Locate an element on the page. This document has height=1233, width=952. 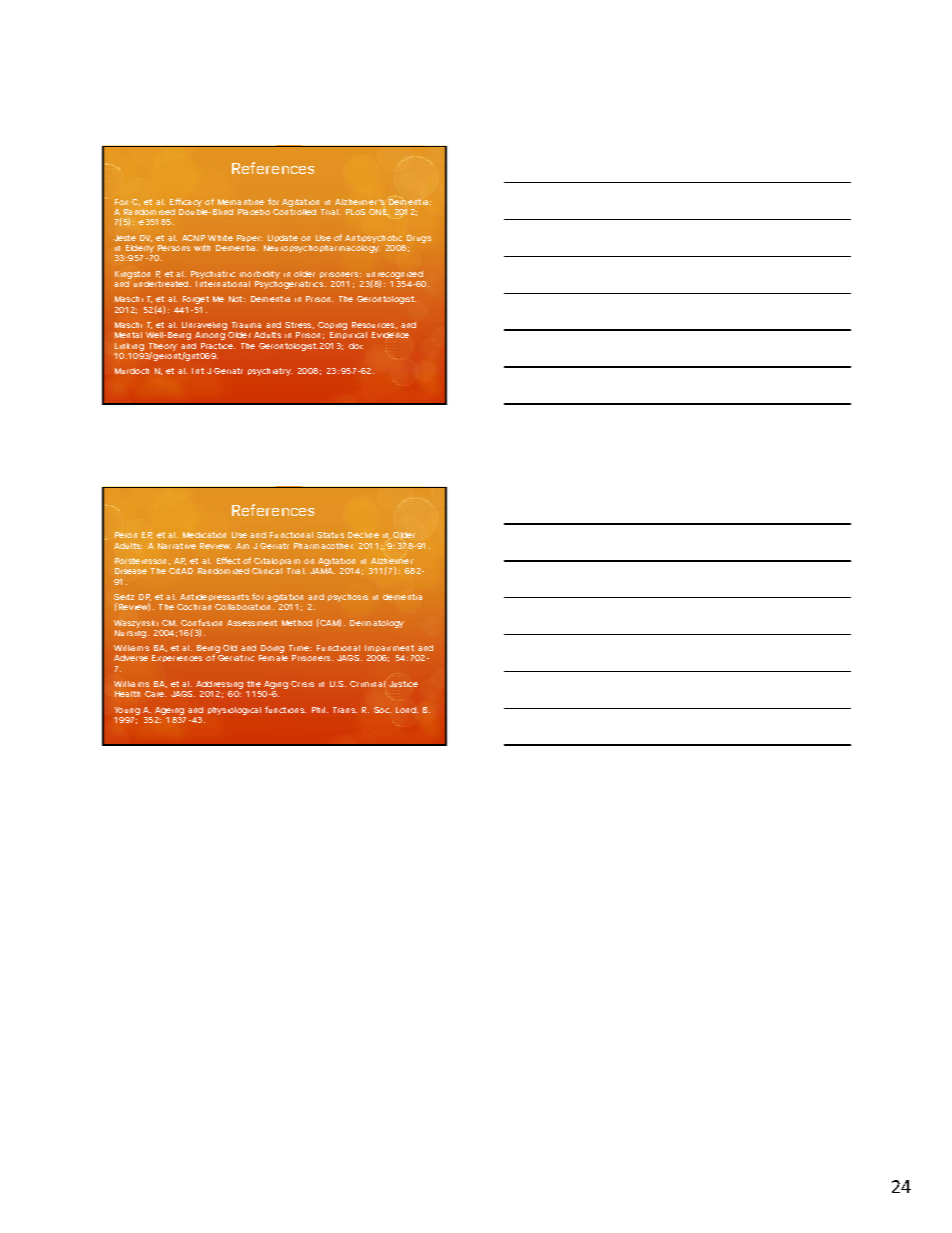
Placebo is located at coordinates (254, 212).
